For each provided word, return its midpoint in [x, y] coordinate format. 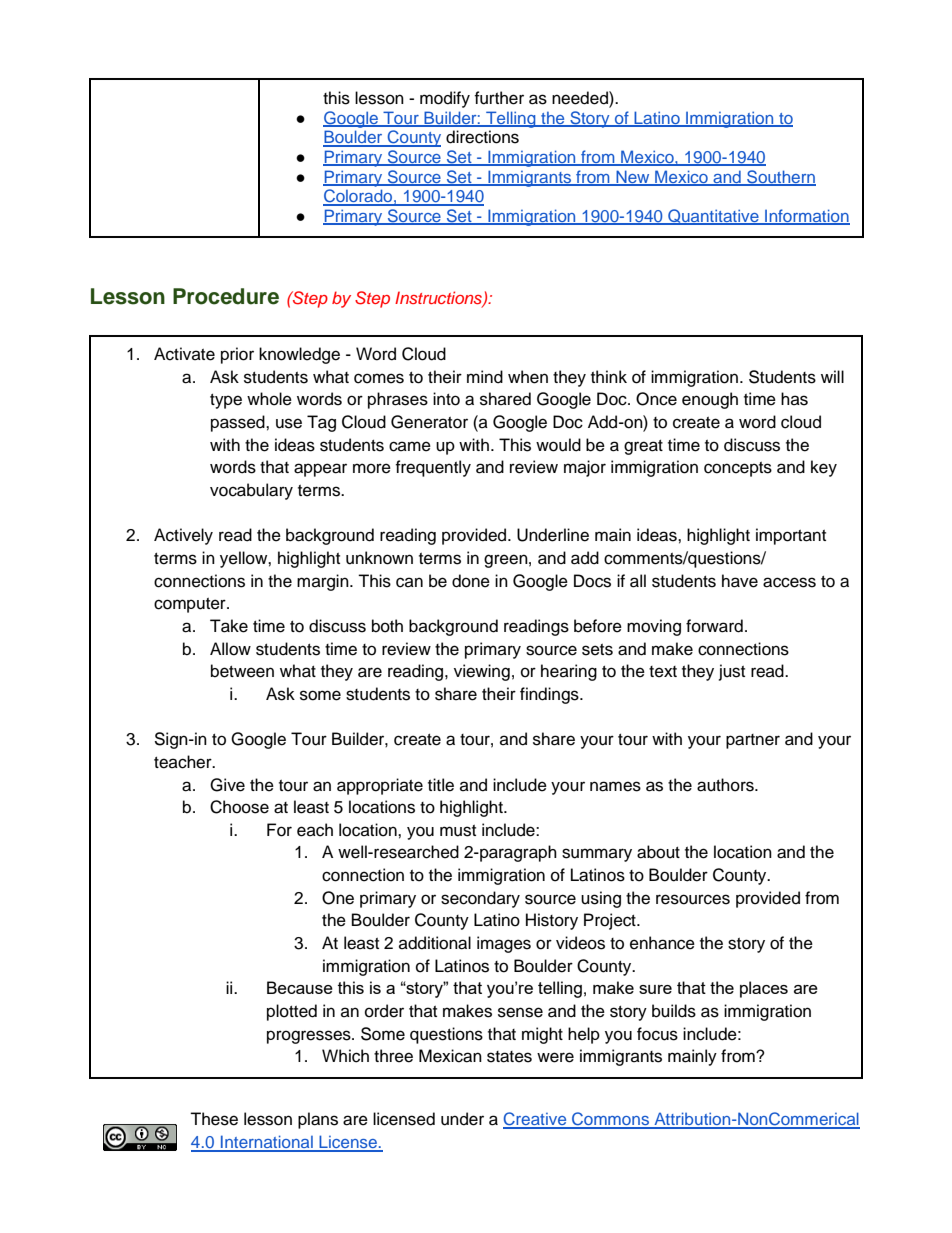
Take [229, 626]
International [267, 1143]
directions [482, 137]
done [471, 581]
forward [714, 626]
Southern [780, 178]
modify [445, 99]
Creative [536, 1120]
